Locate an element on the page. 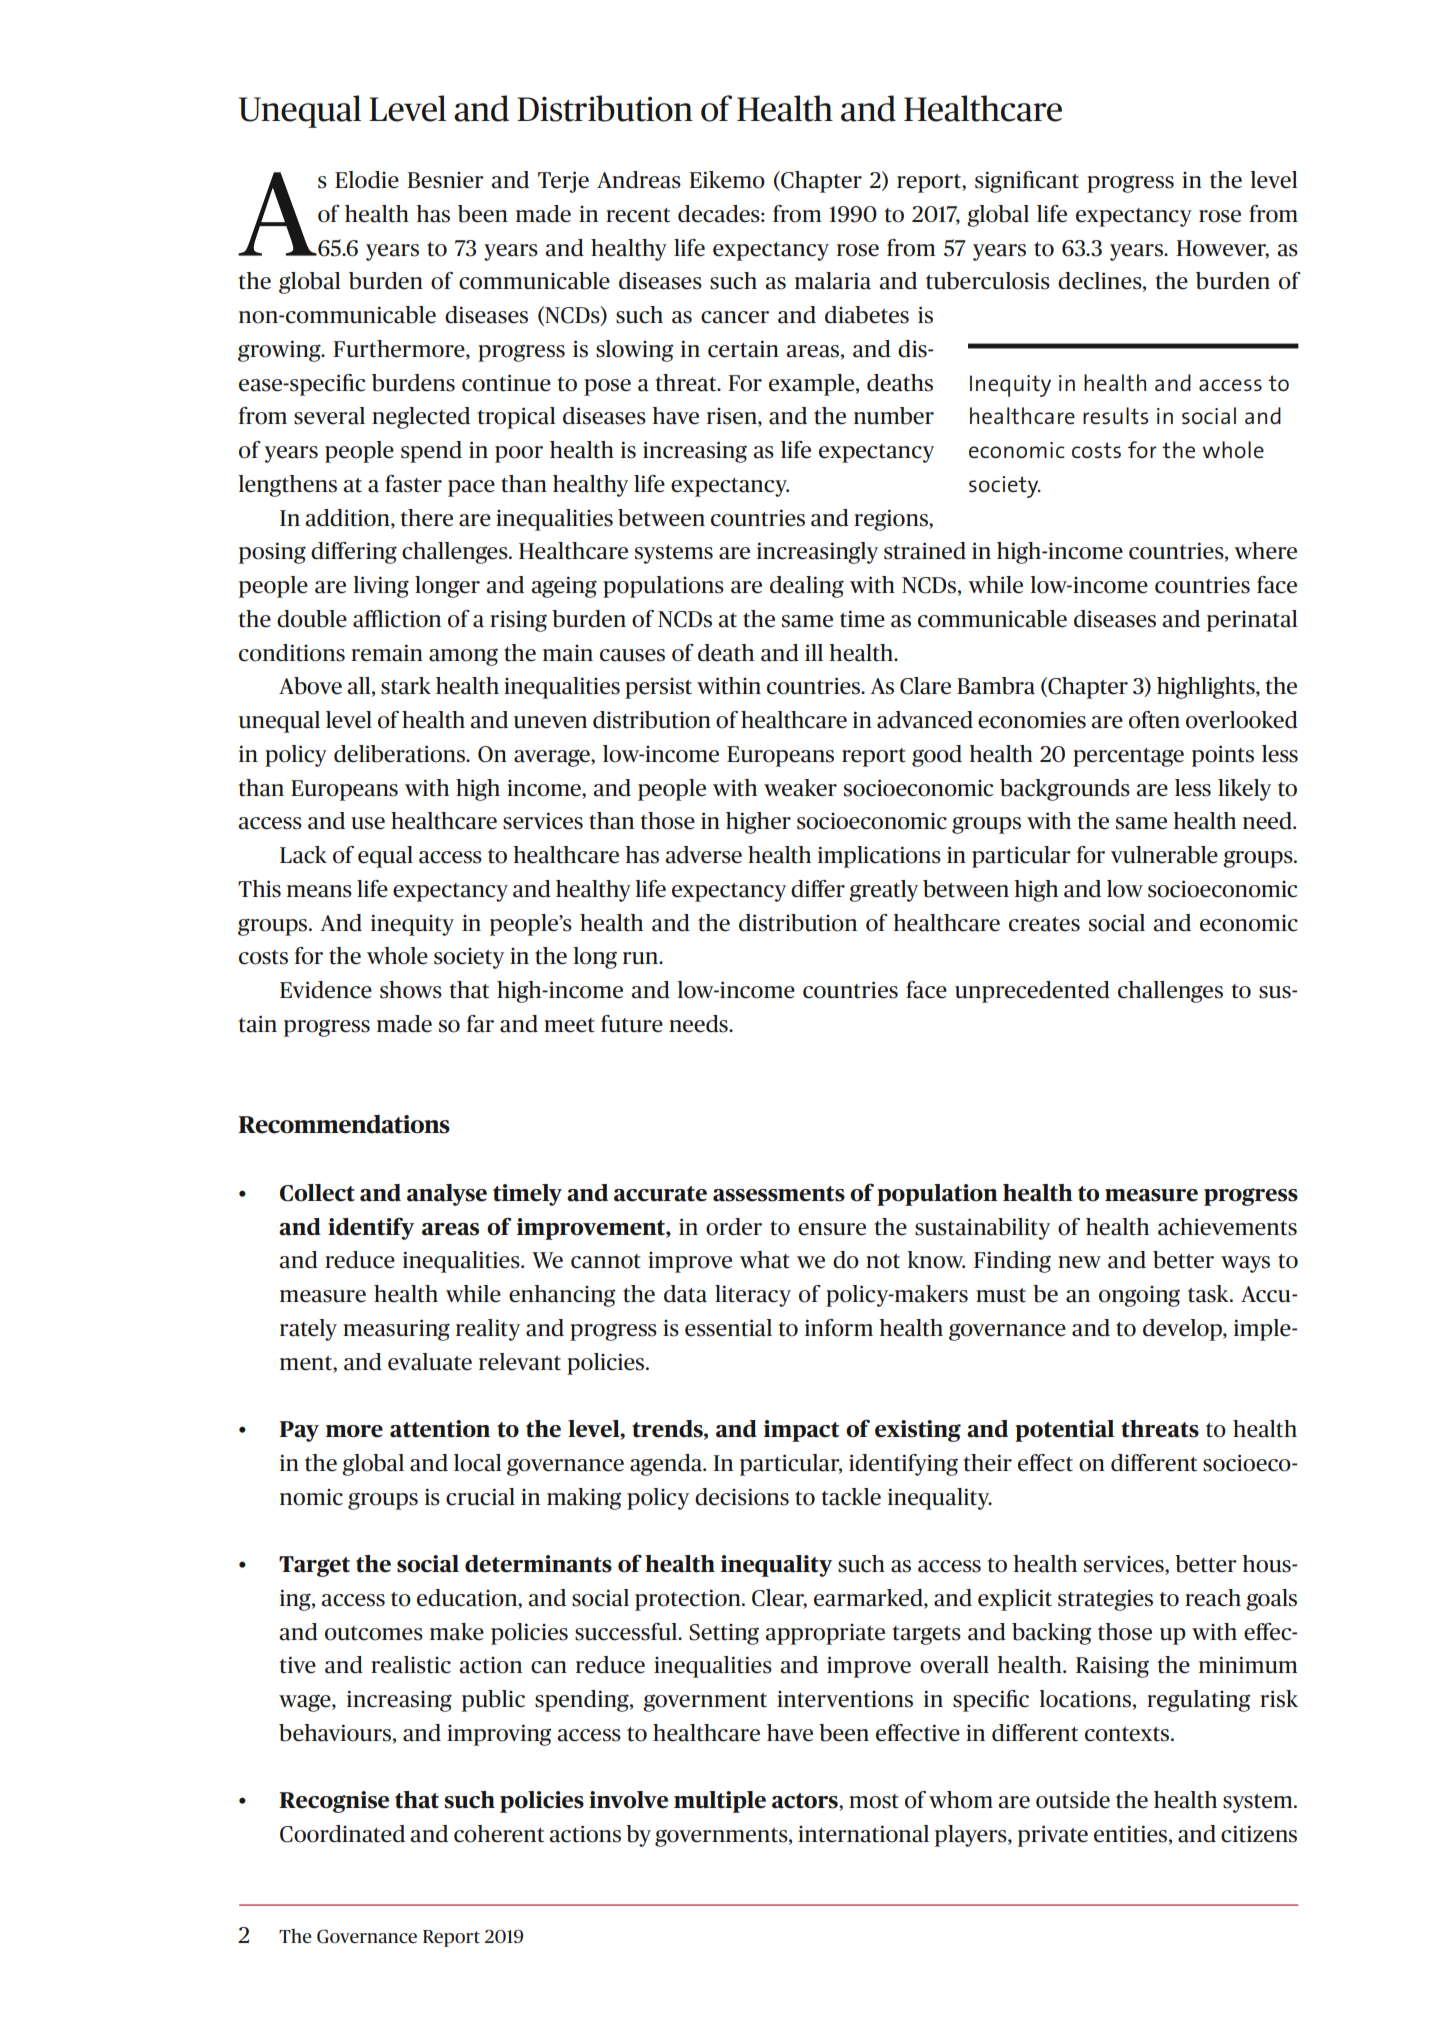  However is located at coordinates (1222, 249).
